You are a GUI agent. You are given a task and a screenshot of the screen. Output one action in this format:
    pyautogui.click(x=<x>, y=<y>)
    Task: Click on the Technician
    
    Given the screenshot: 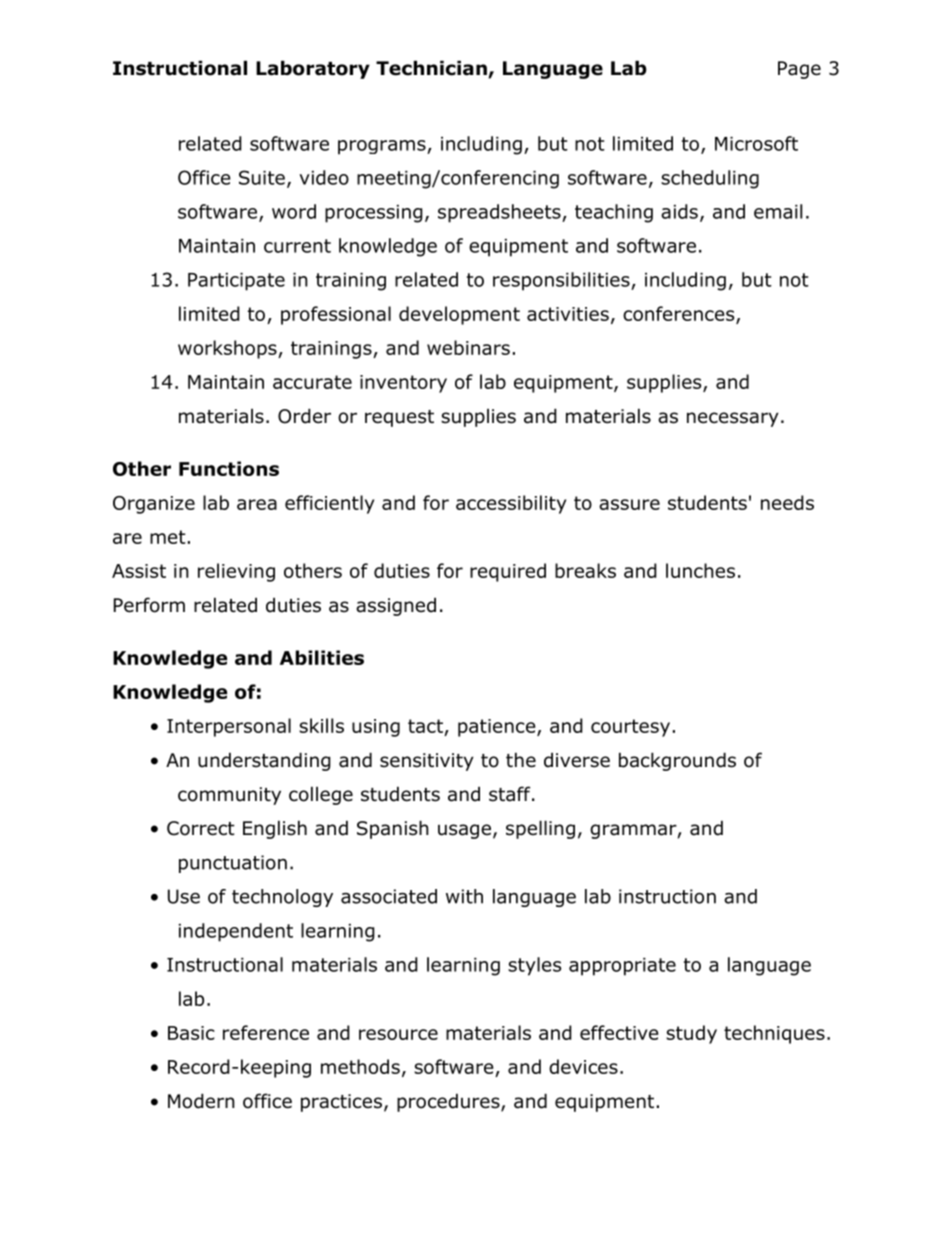 What is the action you would take?
    pyautogui.click(x=432, y=69)
